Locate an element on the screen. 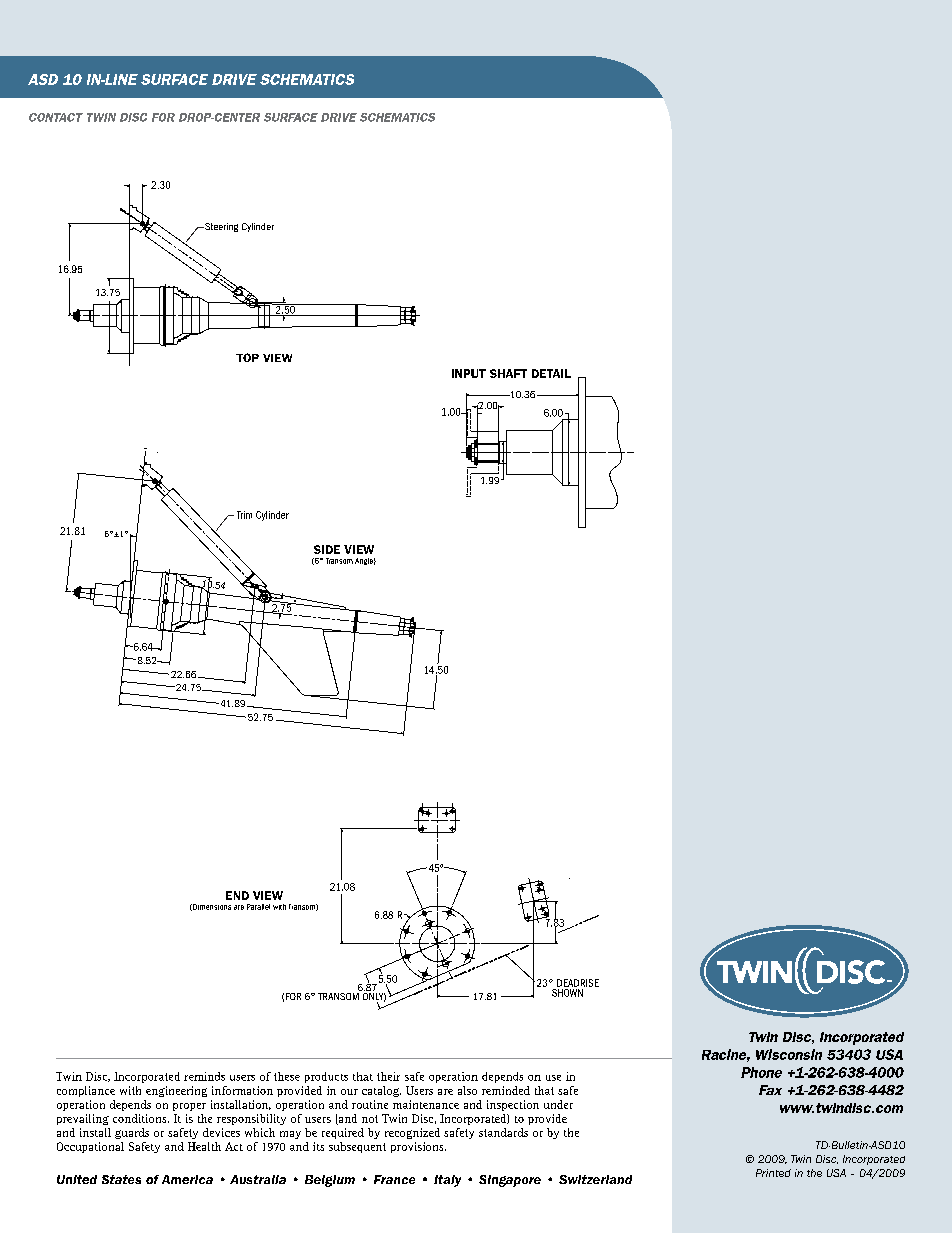 The image size is (952, 1233). guards is located at coordinates (132, 1133).
